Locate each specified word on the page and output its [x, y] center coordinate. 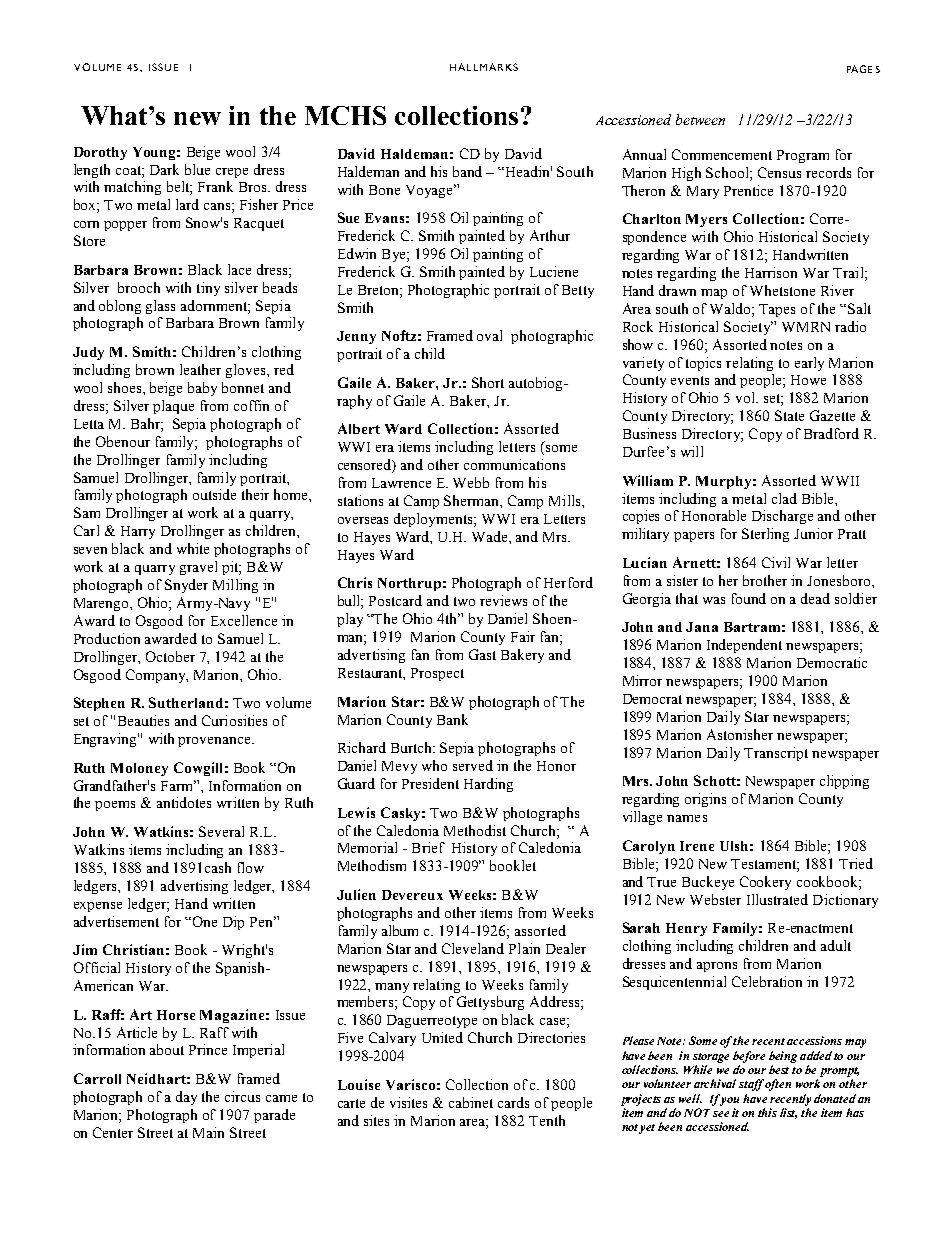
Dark [164, 169]
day [186, 1098]
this [767, 1112]
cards [513, 1102]
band [467, 171]
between [700, 119]
